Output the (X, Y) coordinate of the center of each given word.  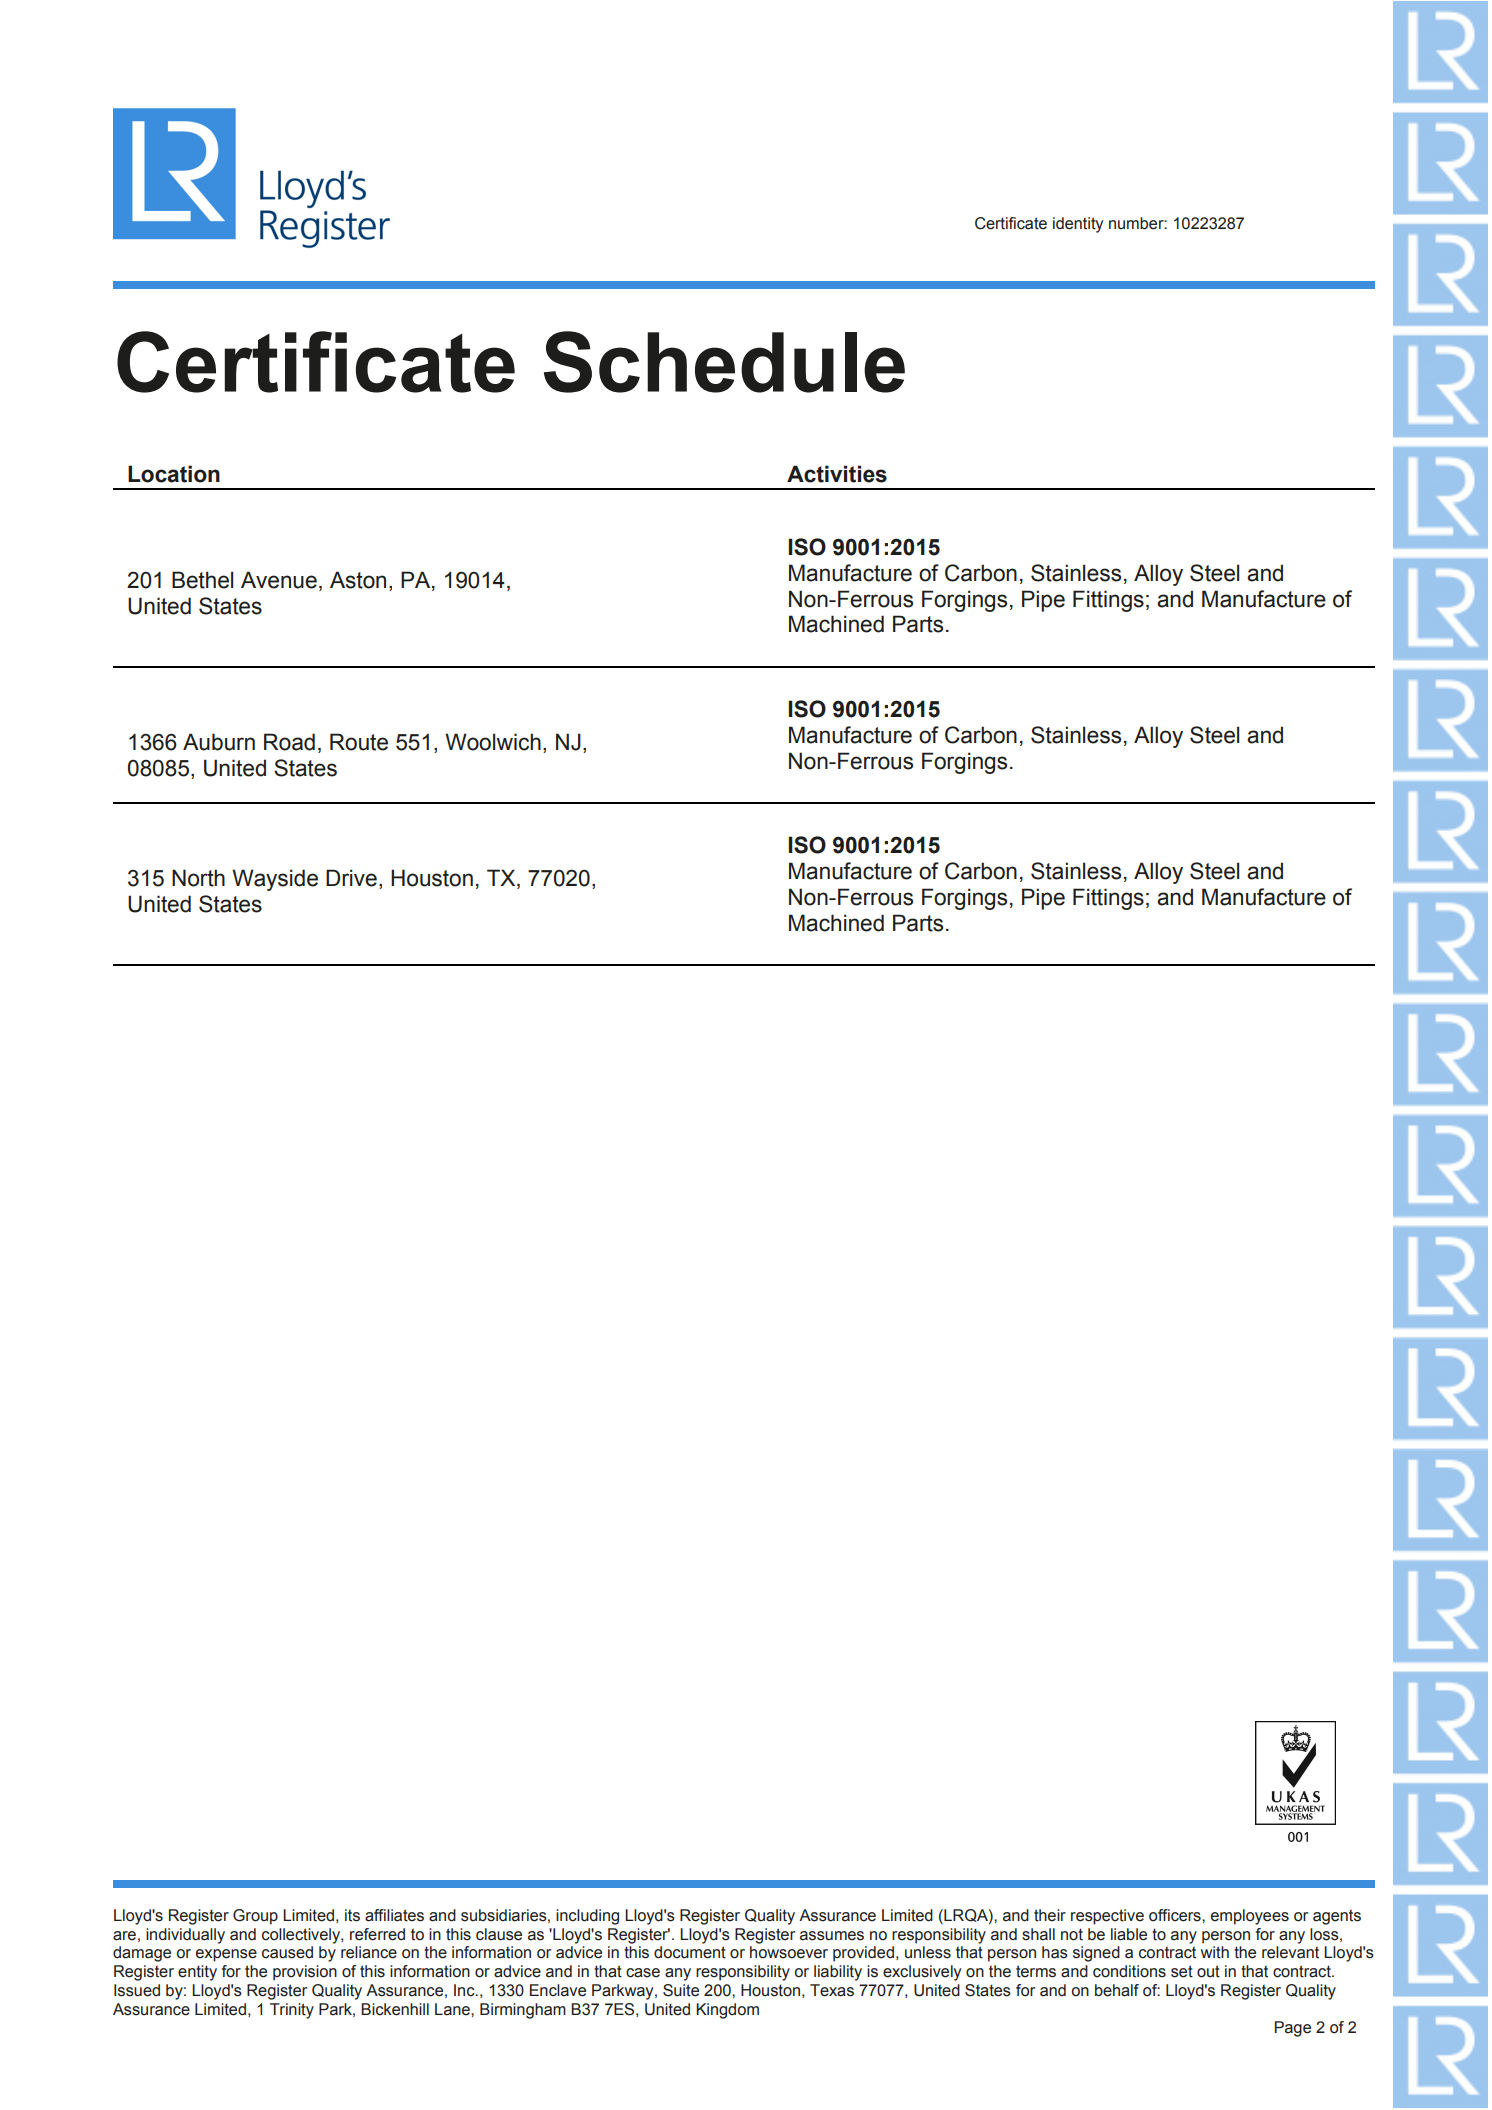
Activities (837, 474)
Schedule (724, 362)
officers (1176, 1915)
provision (305, 1973)
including (587, 1917)
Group (255, 1917)
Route (359, 742)
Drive (351, 878)
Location (174, 474)
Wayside (275, 880)
